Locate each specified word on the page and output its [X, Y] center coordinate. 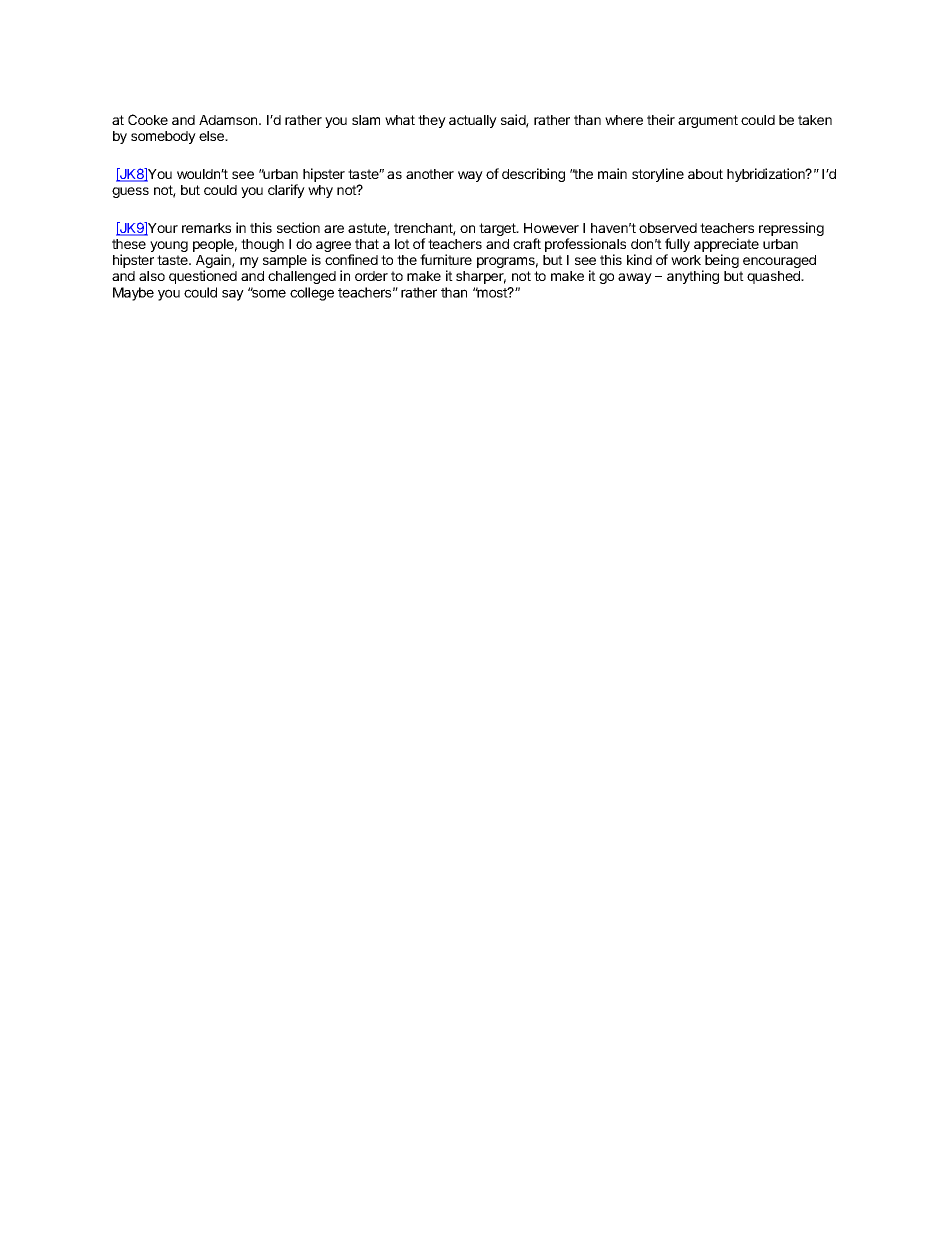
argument [708, 121]
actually [473, 121]
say [233, 295]
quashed [774, 277]
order [371, 276]
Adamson [229, 120]
